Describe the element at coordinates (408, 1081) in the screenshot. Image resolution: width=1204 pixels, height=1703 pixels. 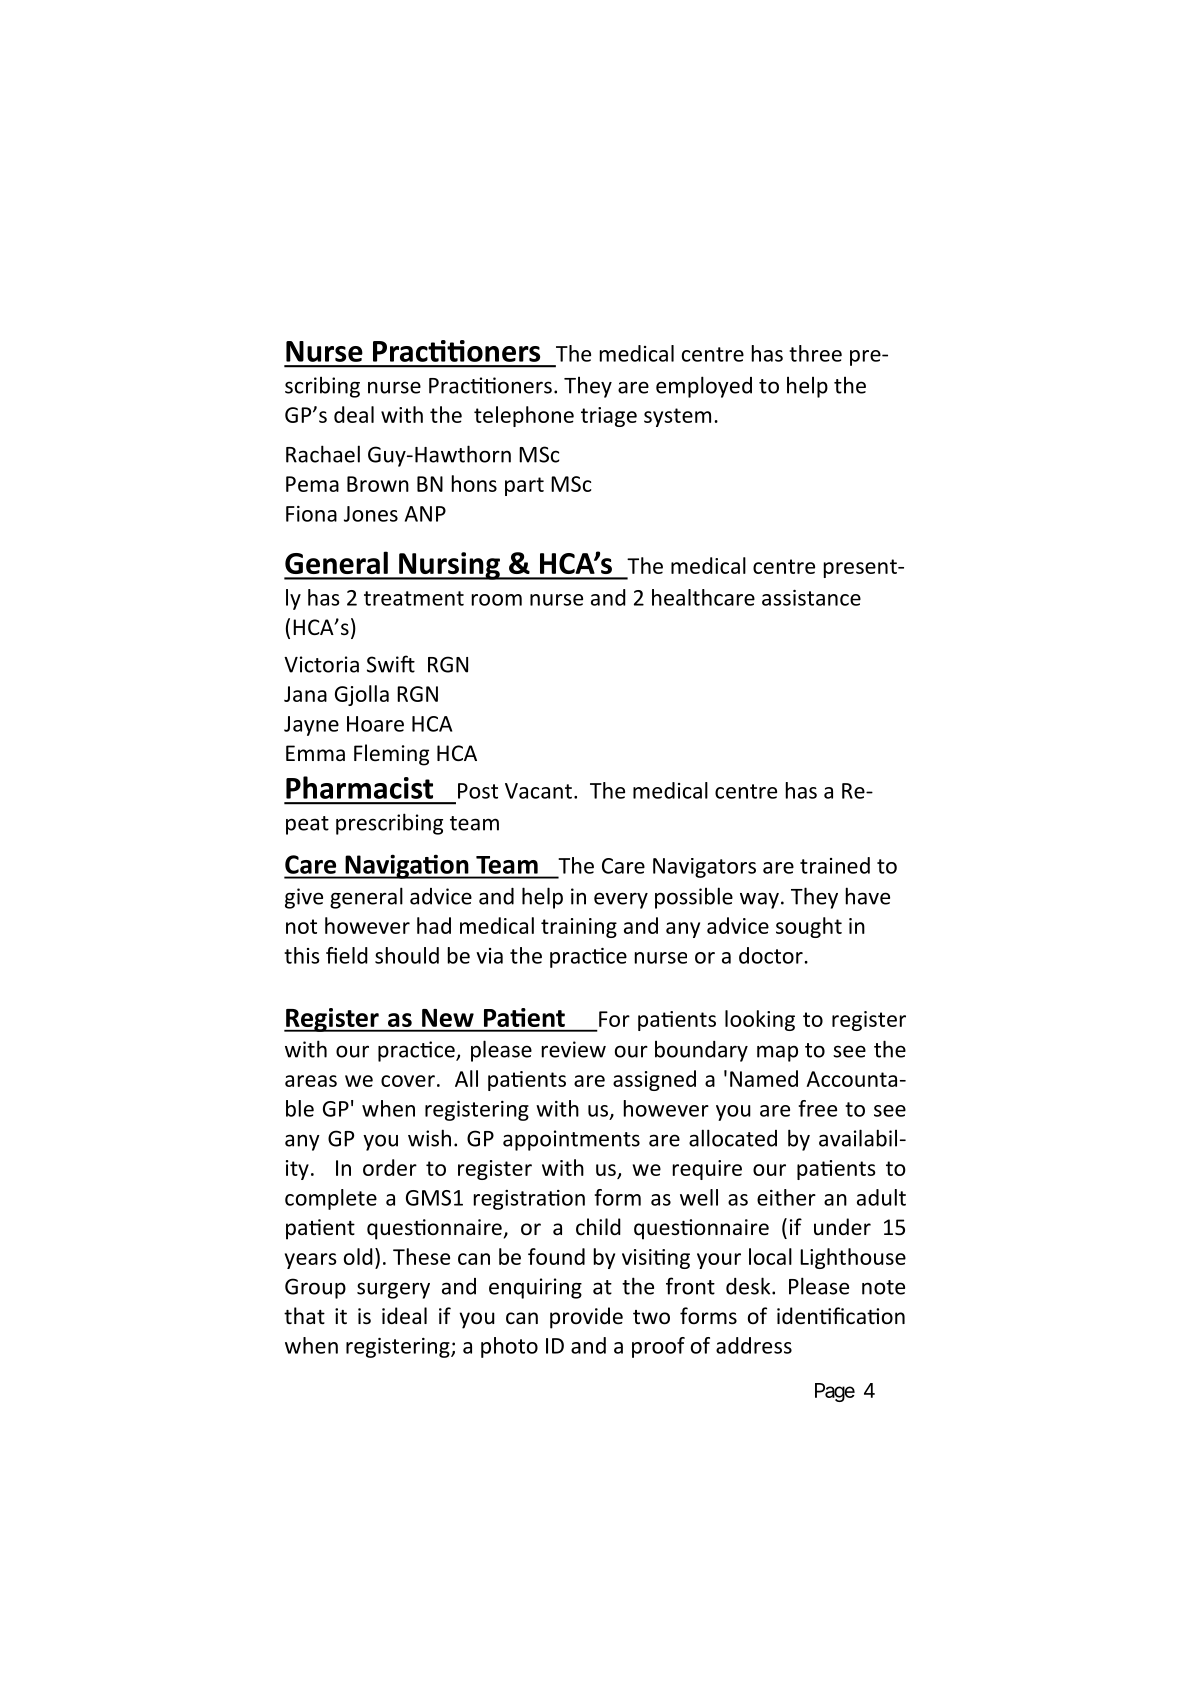
I see `cover` at that location.
